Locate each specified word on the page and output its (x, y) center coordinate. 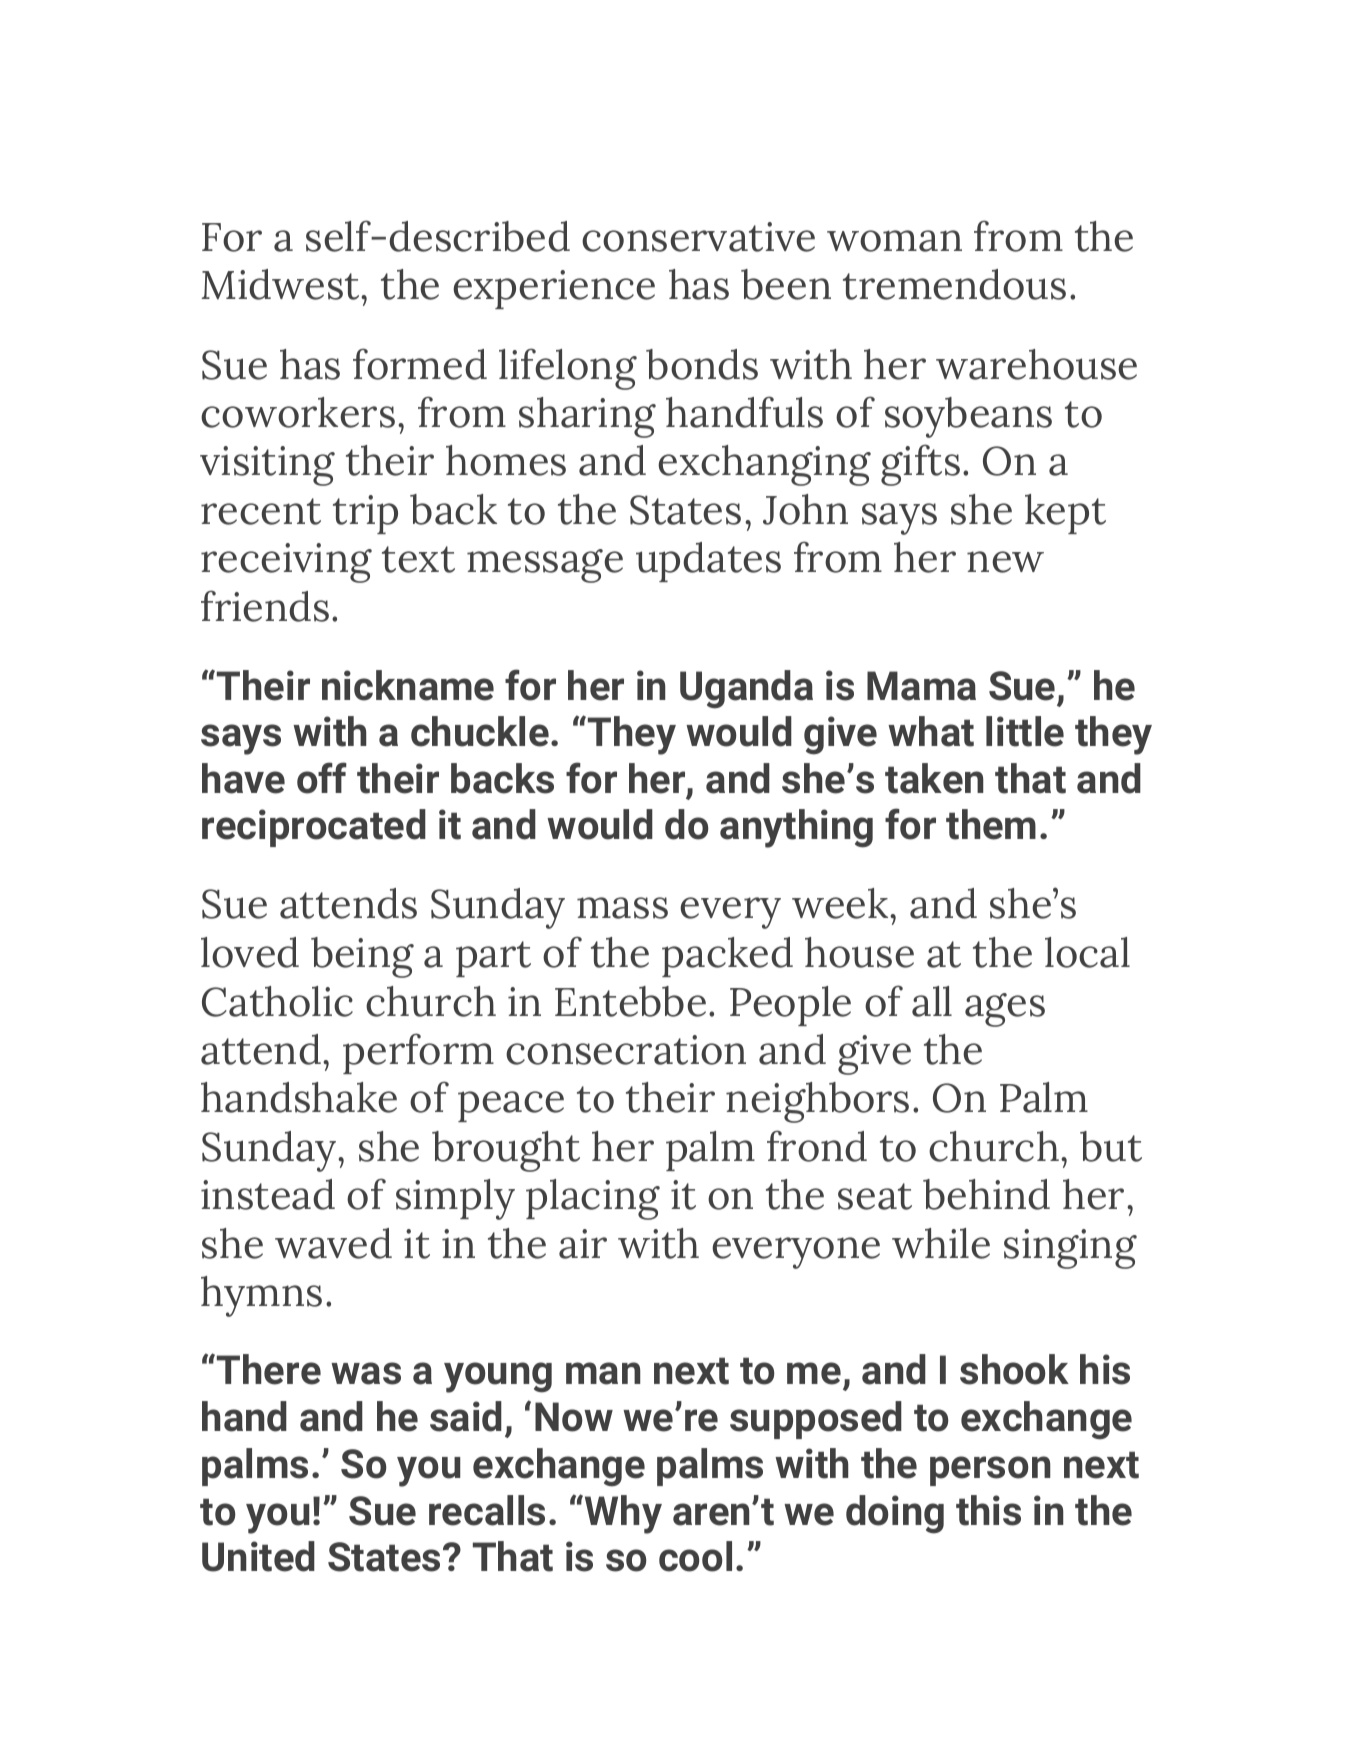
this (988, 1510)
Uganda (746, 689)
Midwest (282, 284)
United (258, 1556)
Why (623, 1514)
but (1111, 1146)
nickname (408, 685)
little (1025, 731)
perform (418, 1053)
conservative (698, 237)
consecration (626, 1050)
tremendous (954, 284)
